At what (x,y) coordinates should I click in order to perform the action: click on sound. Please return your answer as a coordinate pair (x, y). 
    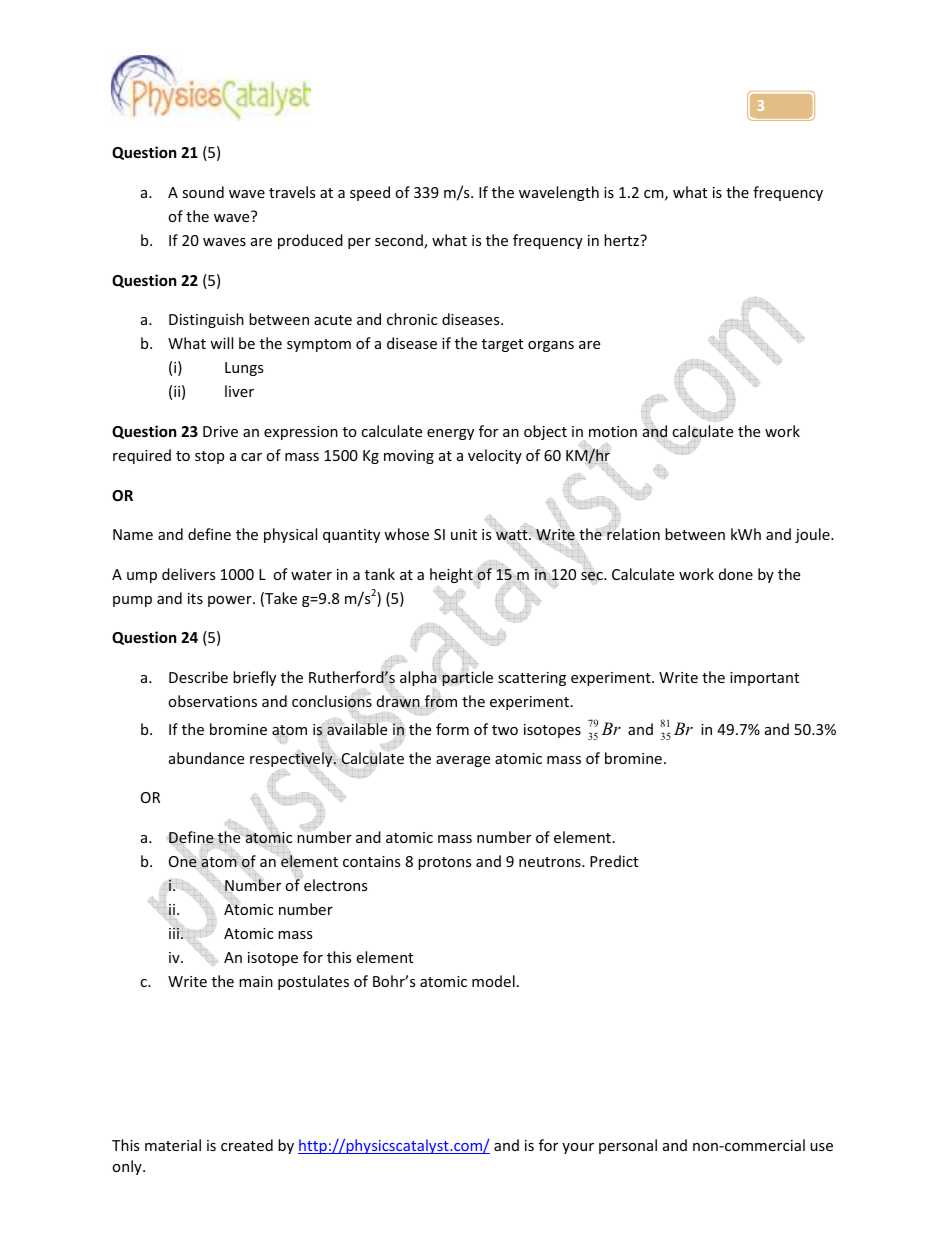
    Looking at the image, I should click on (203, 192).
